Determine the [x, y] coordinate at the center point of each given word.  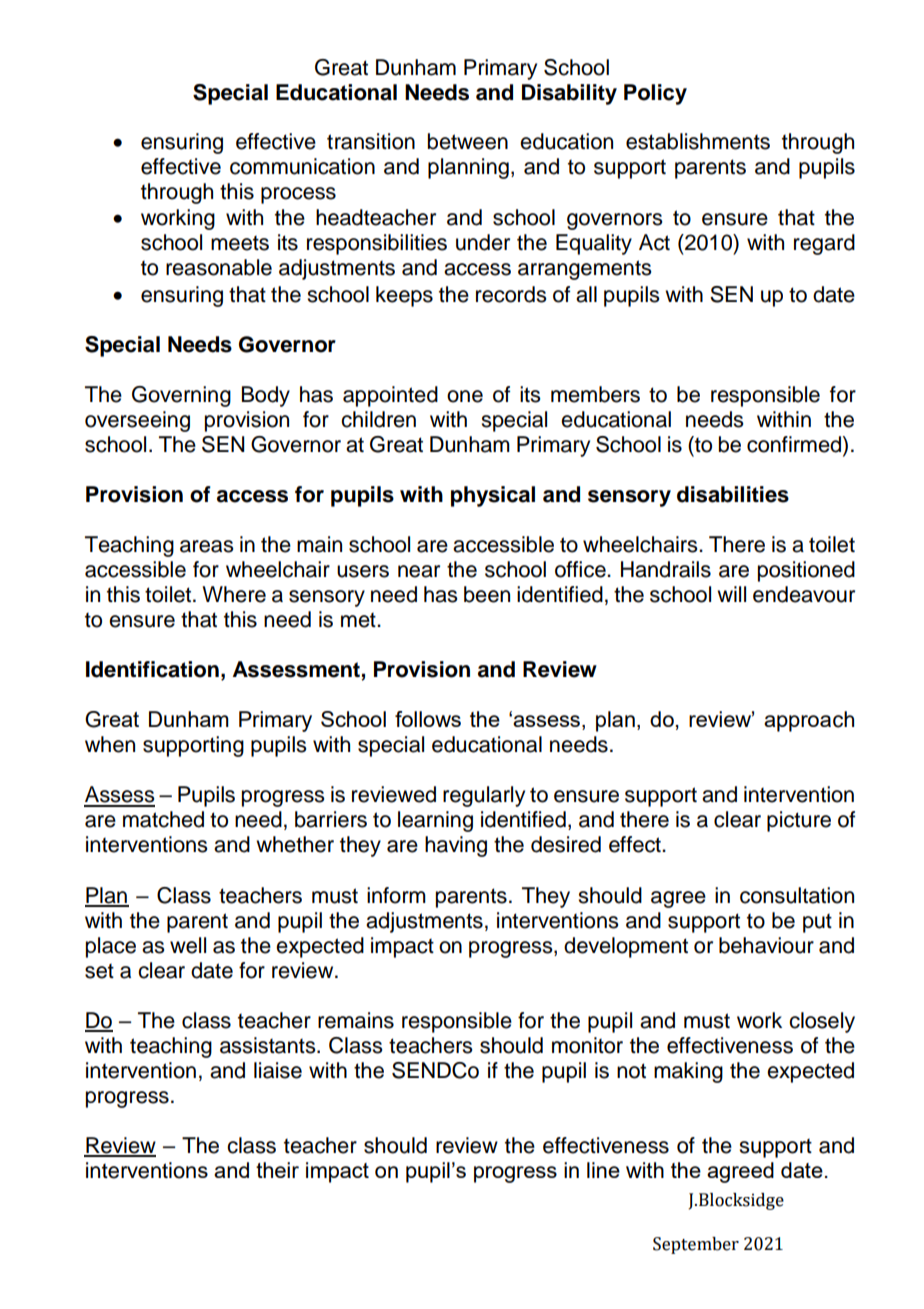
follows [428, 719]
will [731, 594]
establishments [698, 141]
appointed [390, 396]
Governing [181, 396]
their [277, 1170]
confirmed [795, 445]
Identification [152, 669]
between [468, 141]
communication [302, 166]
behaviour [766, 945]
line [603, 1170]
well [188, 945]
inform [396, 895]
